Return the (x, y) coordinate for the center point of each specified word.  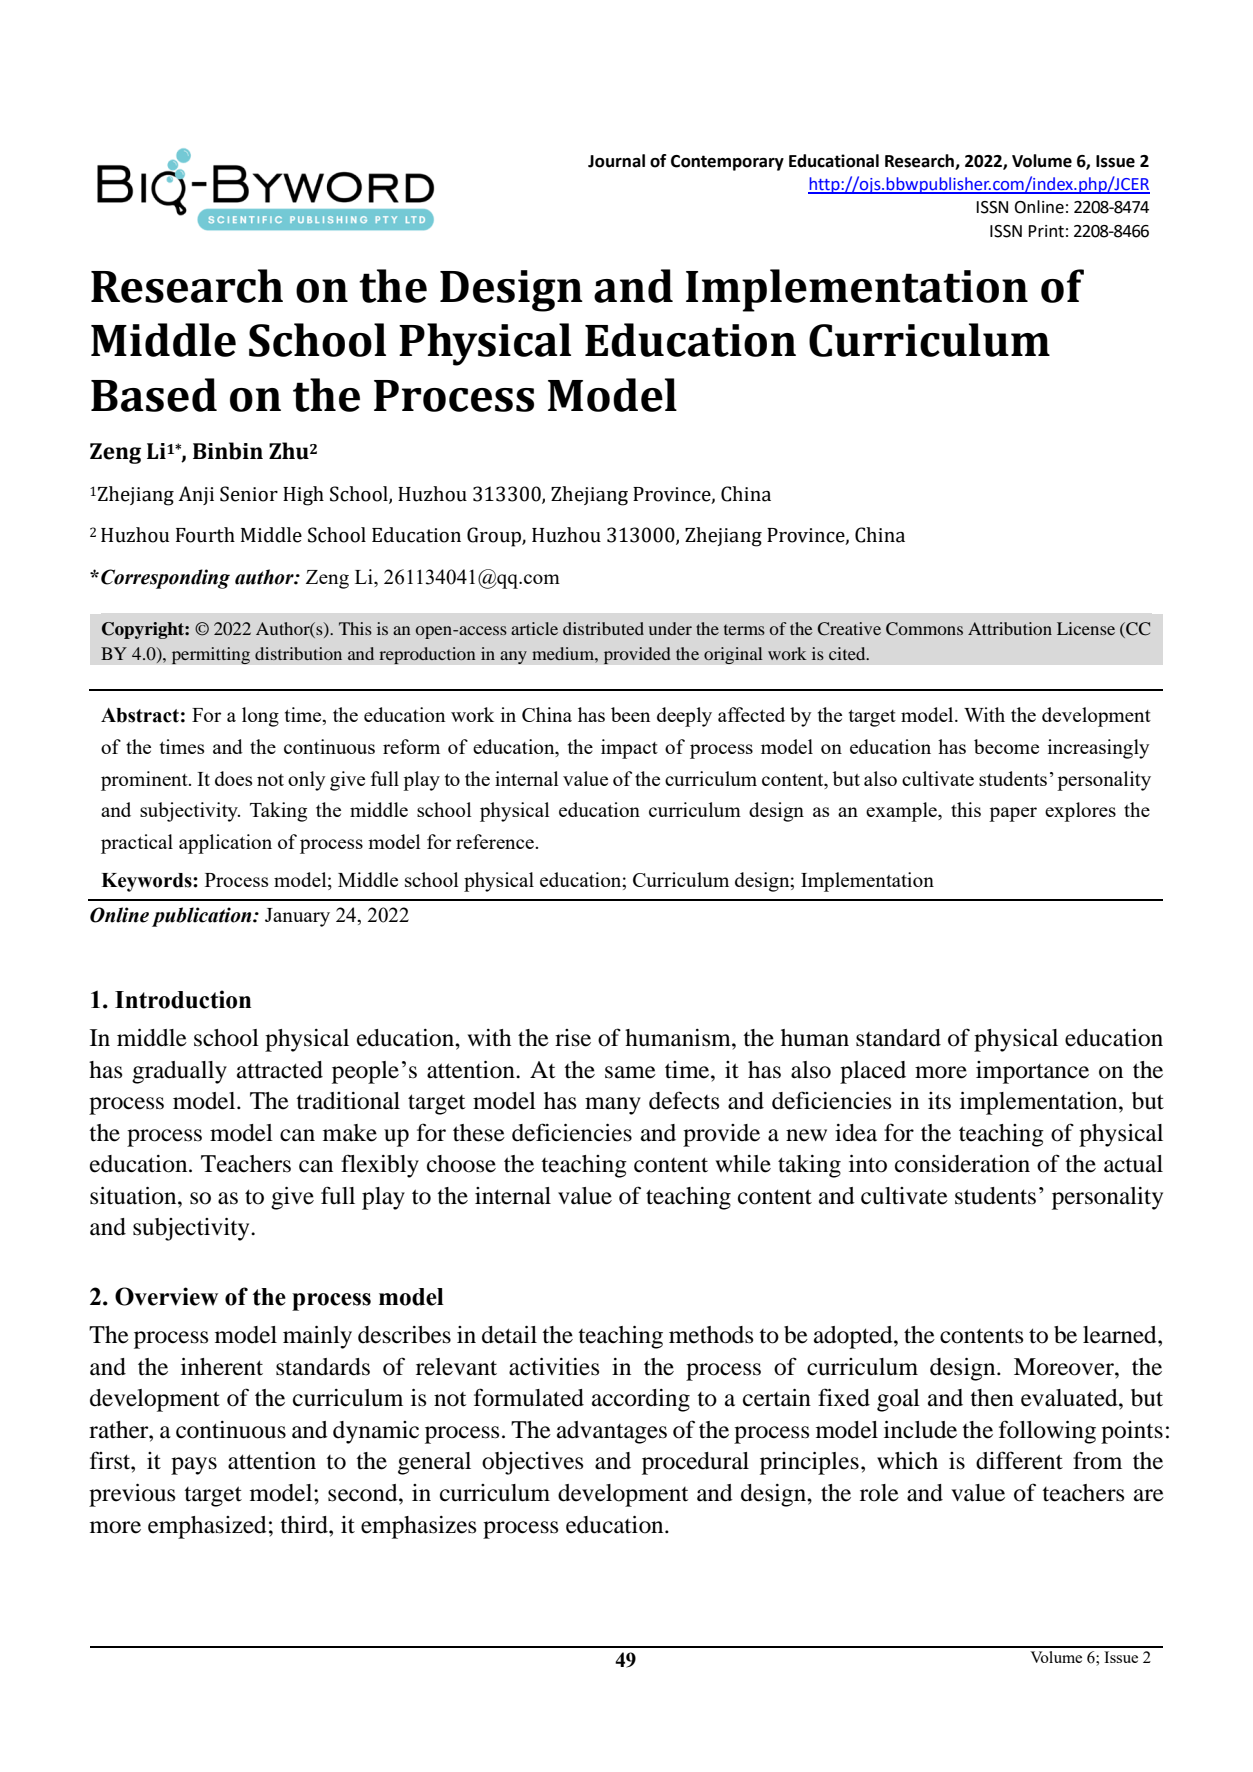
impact (629, 749)
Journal (616, 161)
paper (1013, 814)
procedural (695, 1463)
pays (194, 1466)
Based (154, 395)
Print (1046, 231)
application (225, 844)
